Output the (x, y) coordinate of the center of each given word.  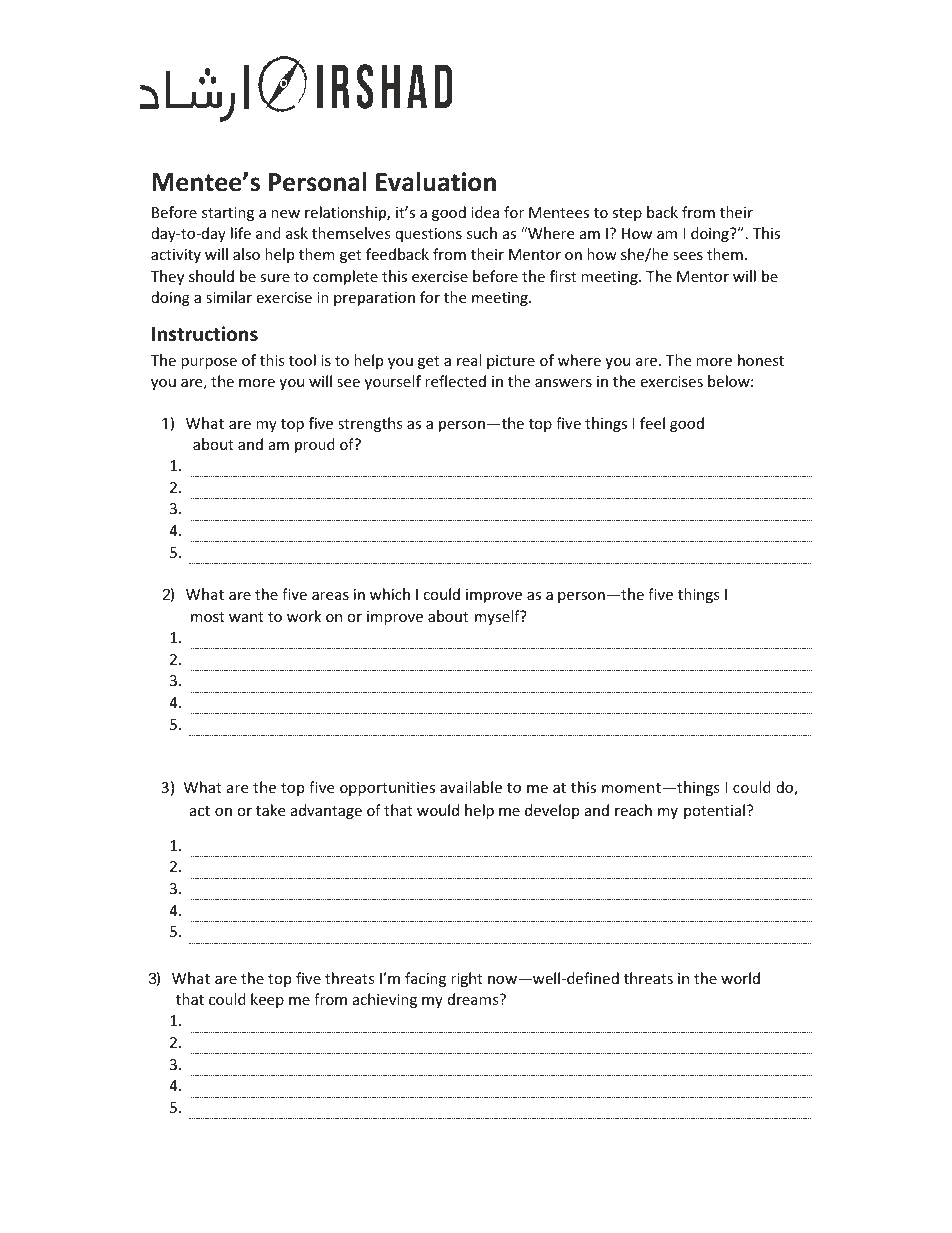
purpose (209, 363)
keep (267, 1000)
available (471, 787)
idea (485, 212)
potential (716, 811)
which (390, 594)
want (246, 617)
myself (498, 617)
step (627, 214)
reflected (455, 381)
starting (228, 214)
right (467, 979)
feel (652, 423)
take (270, 810)
